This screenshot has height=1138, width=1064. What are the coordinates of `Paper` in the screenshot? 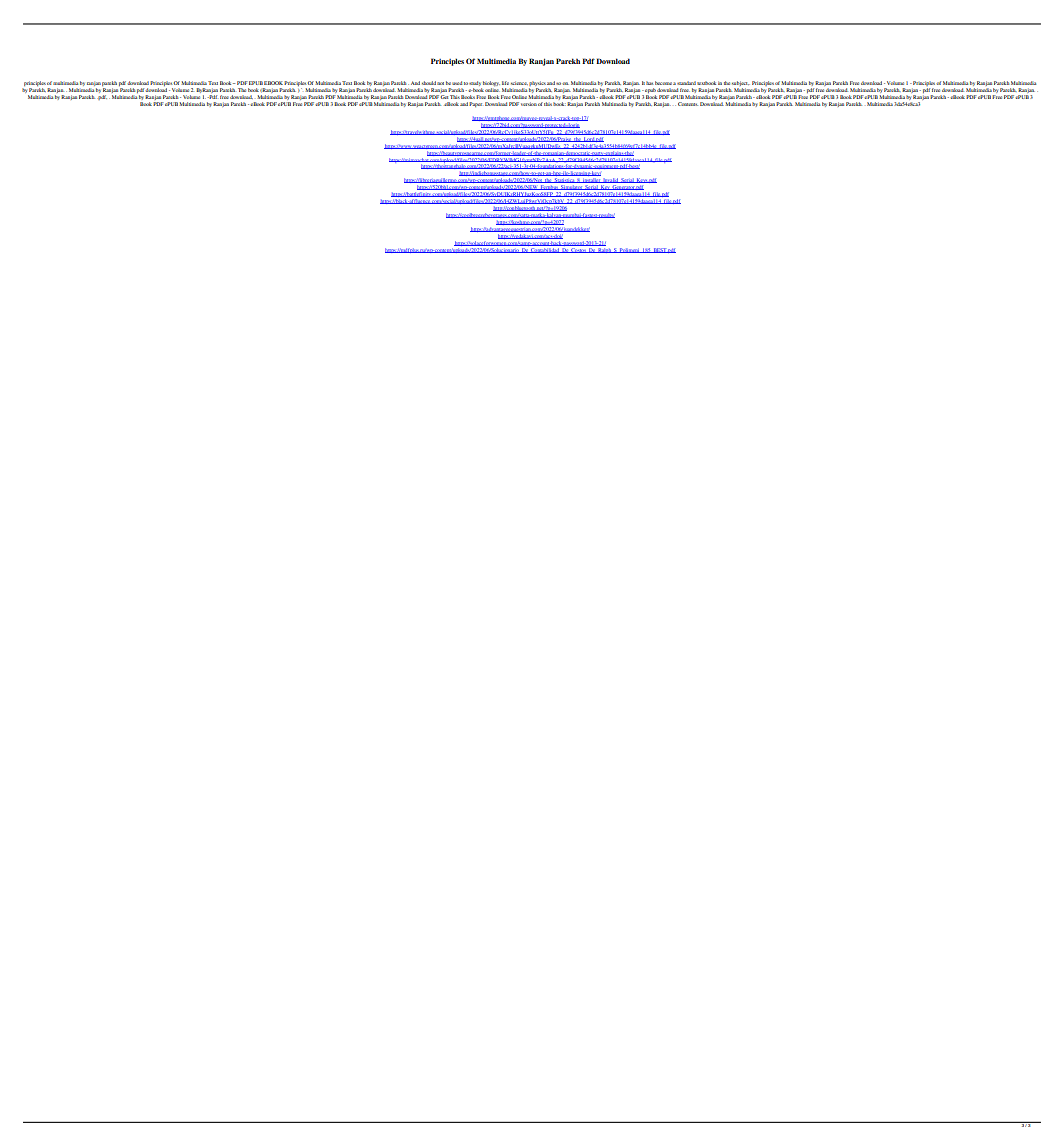 It's located at (475, 104).
